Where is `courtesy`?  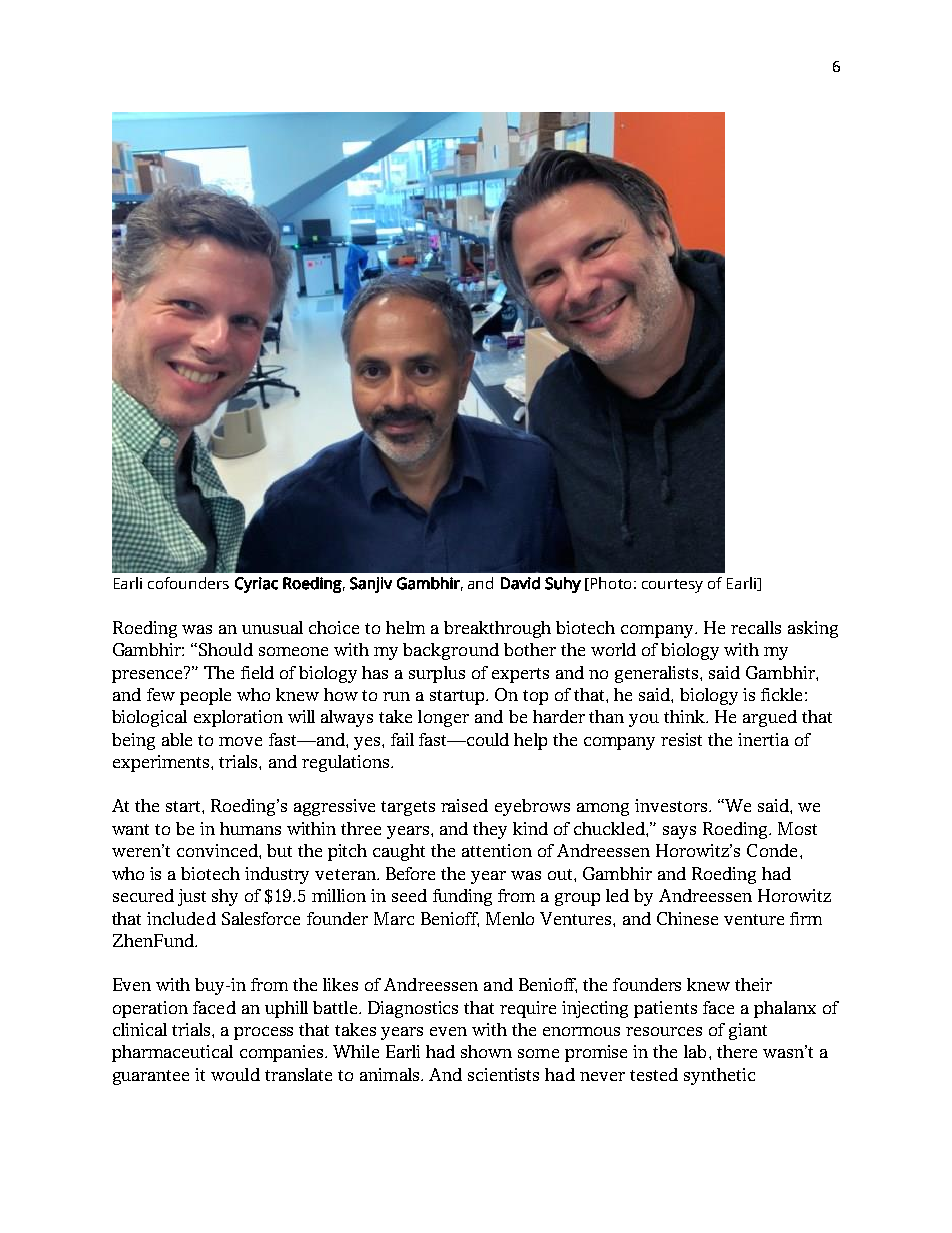
courtesy is located at coordinates (672, 586).
